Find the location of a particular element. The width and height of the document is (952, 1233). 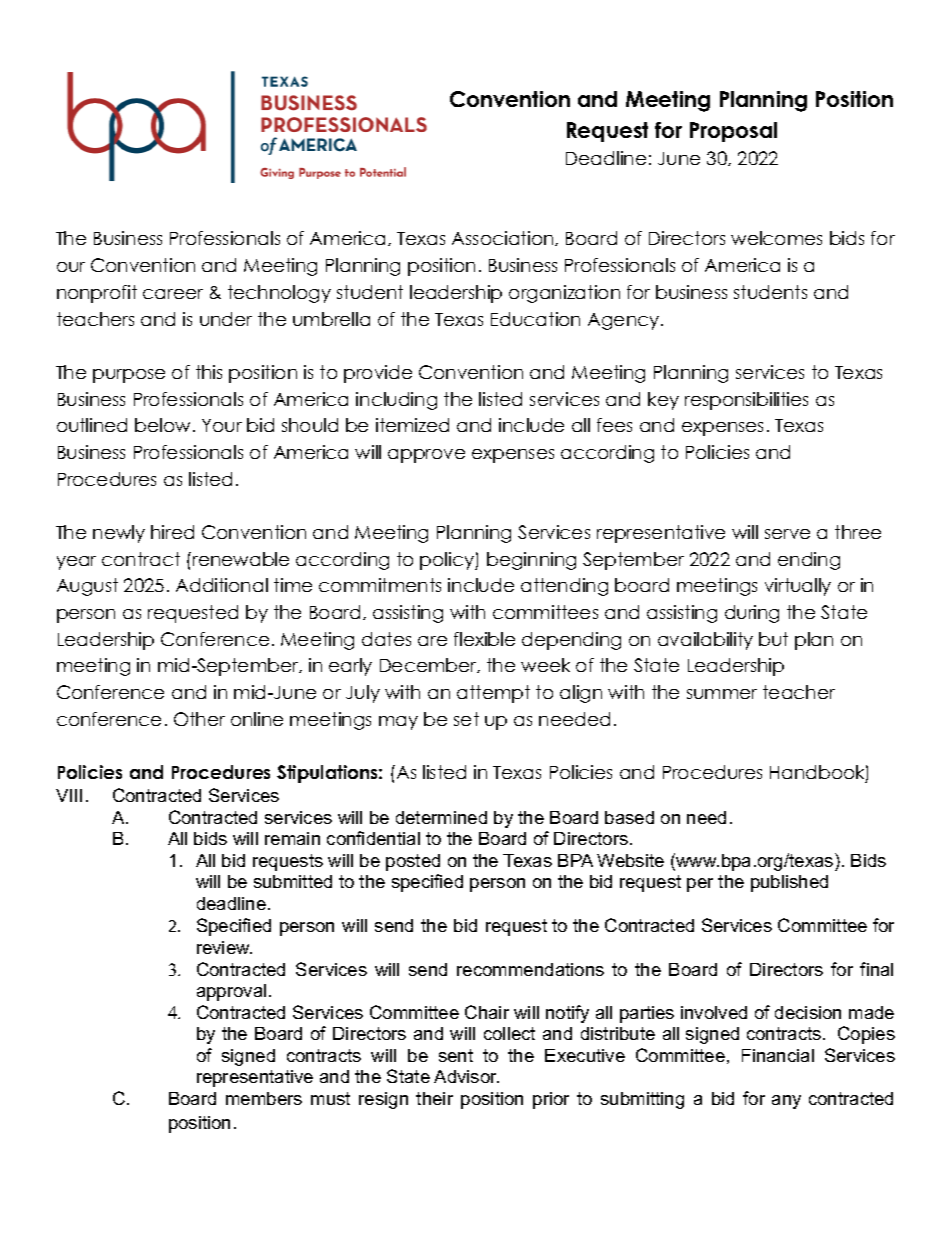

approve is located at coordinates (426, 456).
